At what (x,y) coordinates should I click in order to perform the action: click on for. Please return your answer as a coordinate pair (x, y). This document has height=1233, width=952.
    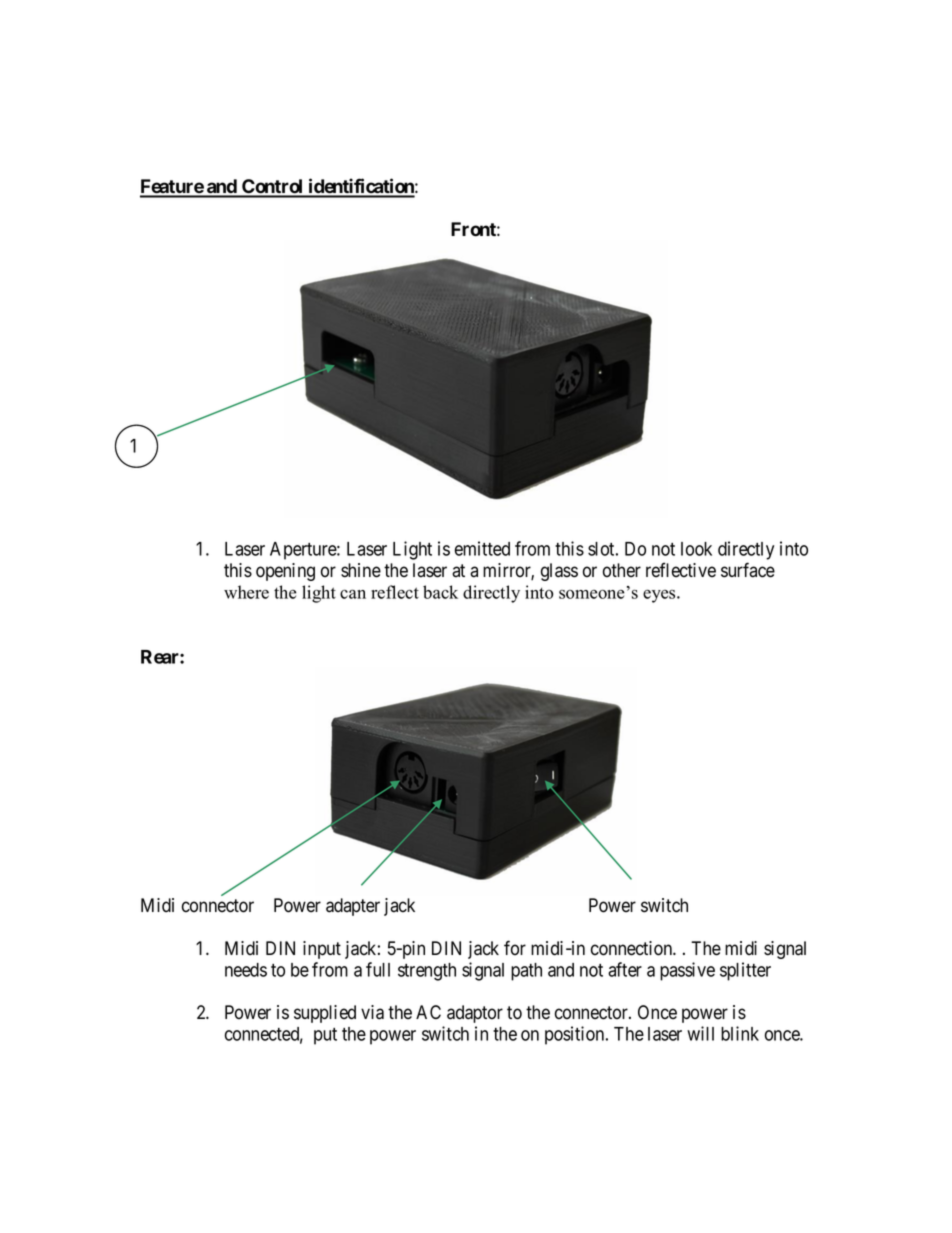
    Looking at the image, I should click on (515, 948).
